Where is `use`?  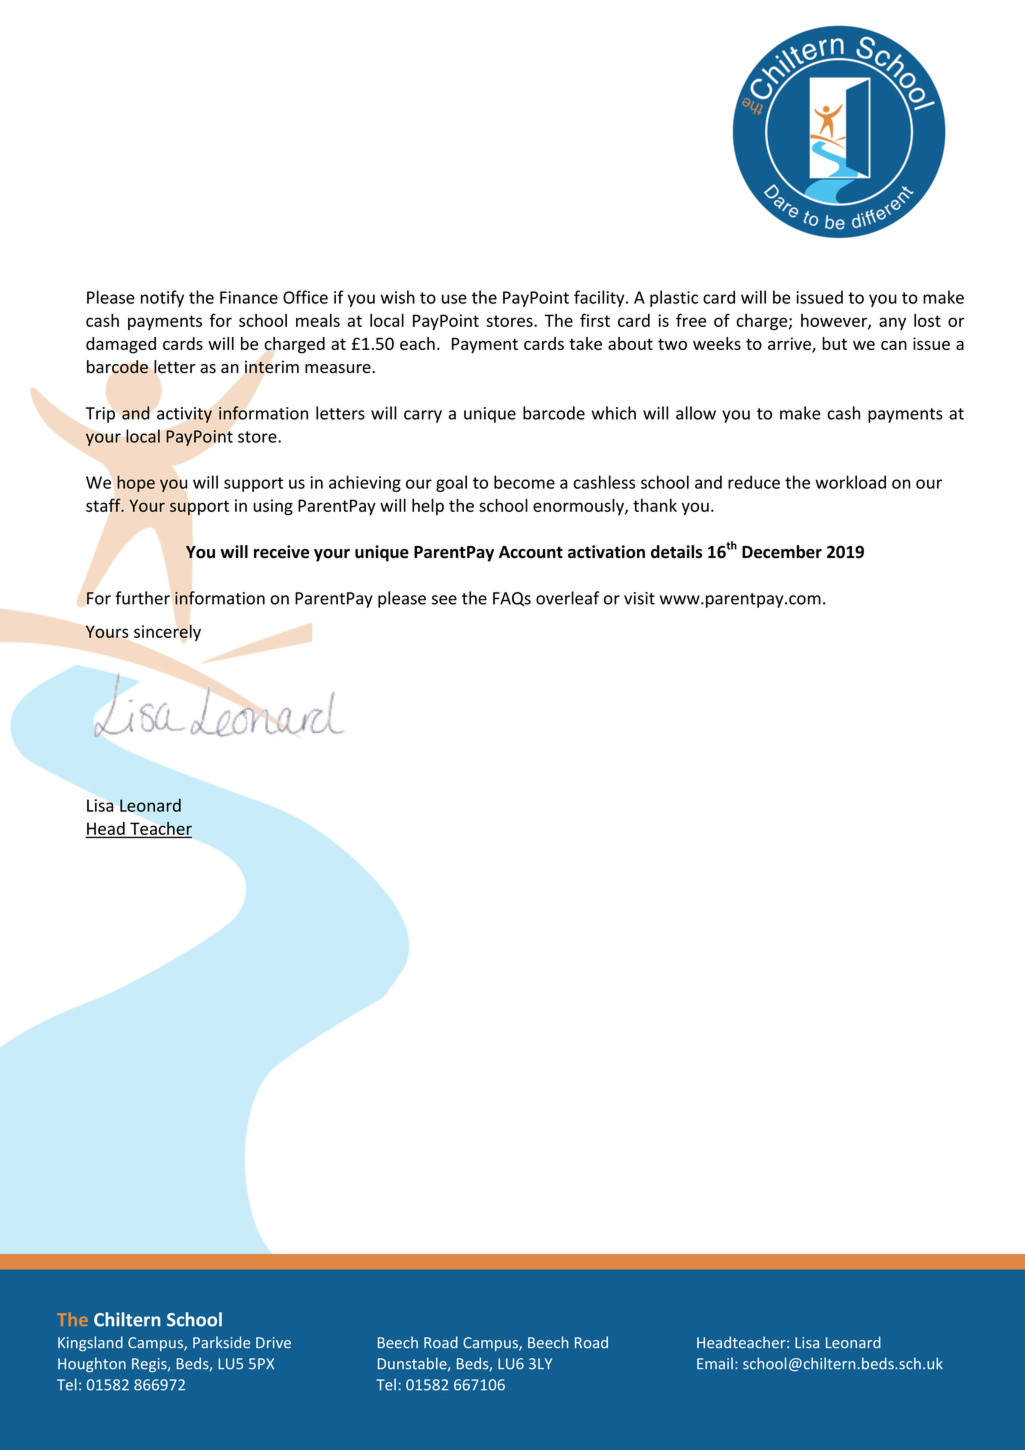 use is located at coordinates (454, 299).
